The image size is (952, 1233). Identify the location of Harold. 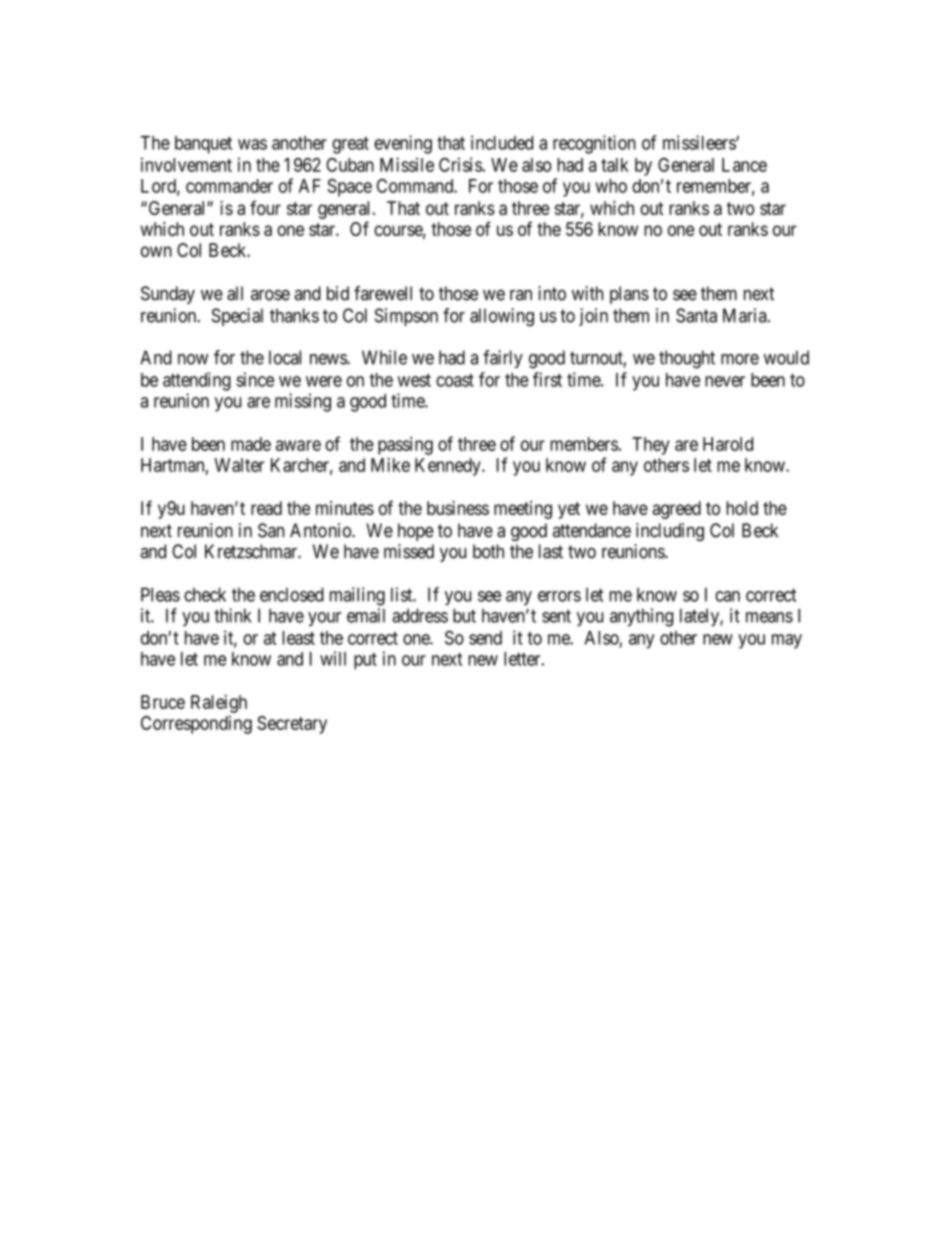
(728, 444).
